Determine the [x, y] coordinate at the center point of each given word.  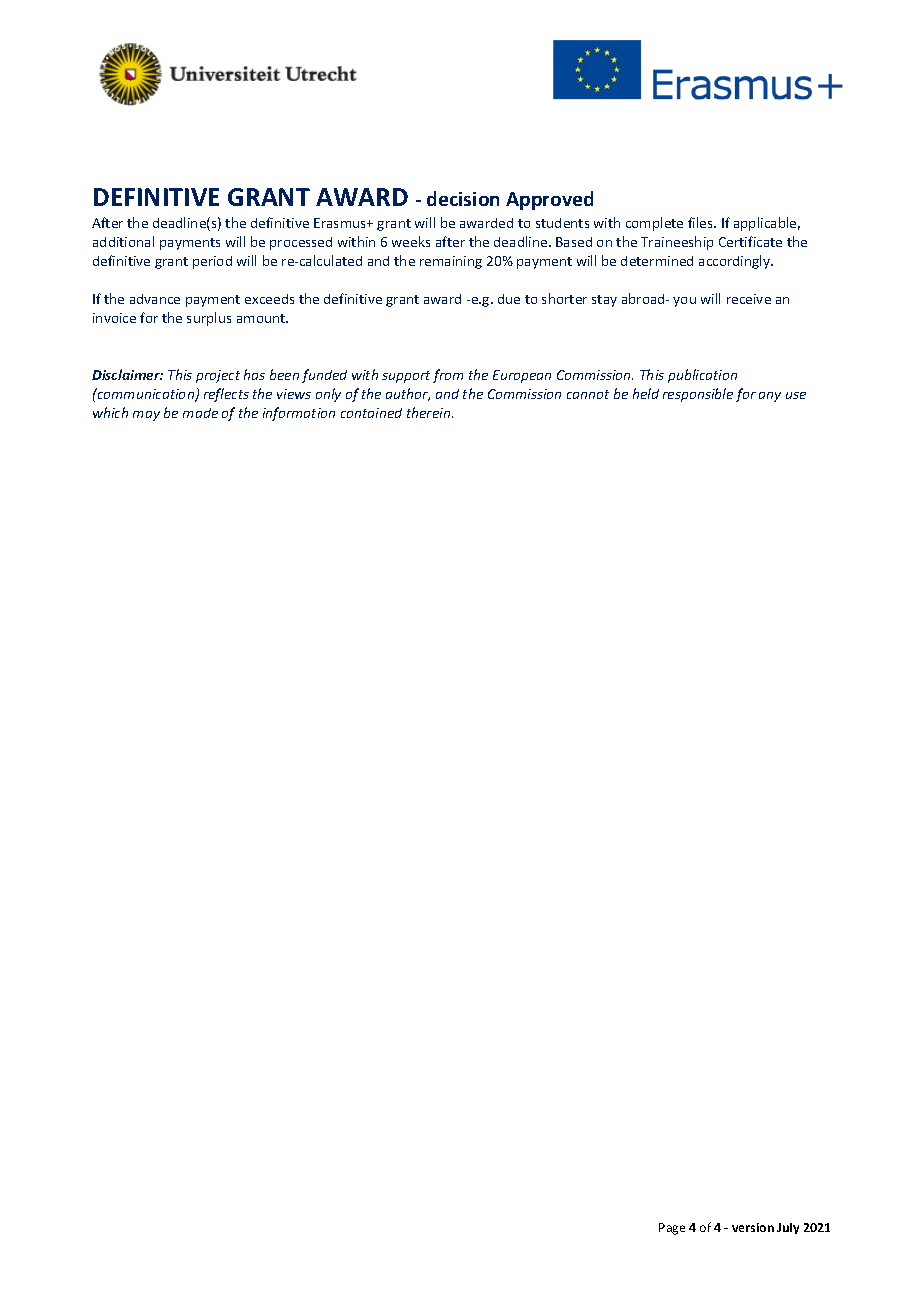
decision [463, 198]
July [788, 1228]
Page [672, 1229]
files [701, 222]
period [212, 262]
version [753, 1227]
